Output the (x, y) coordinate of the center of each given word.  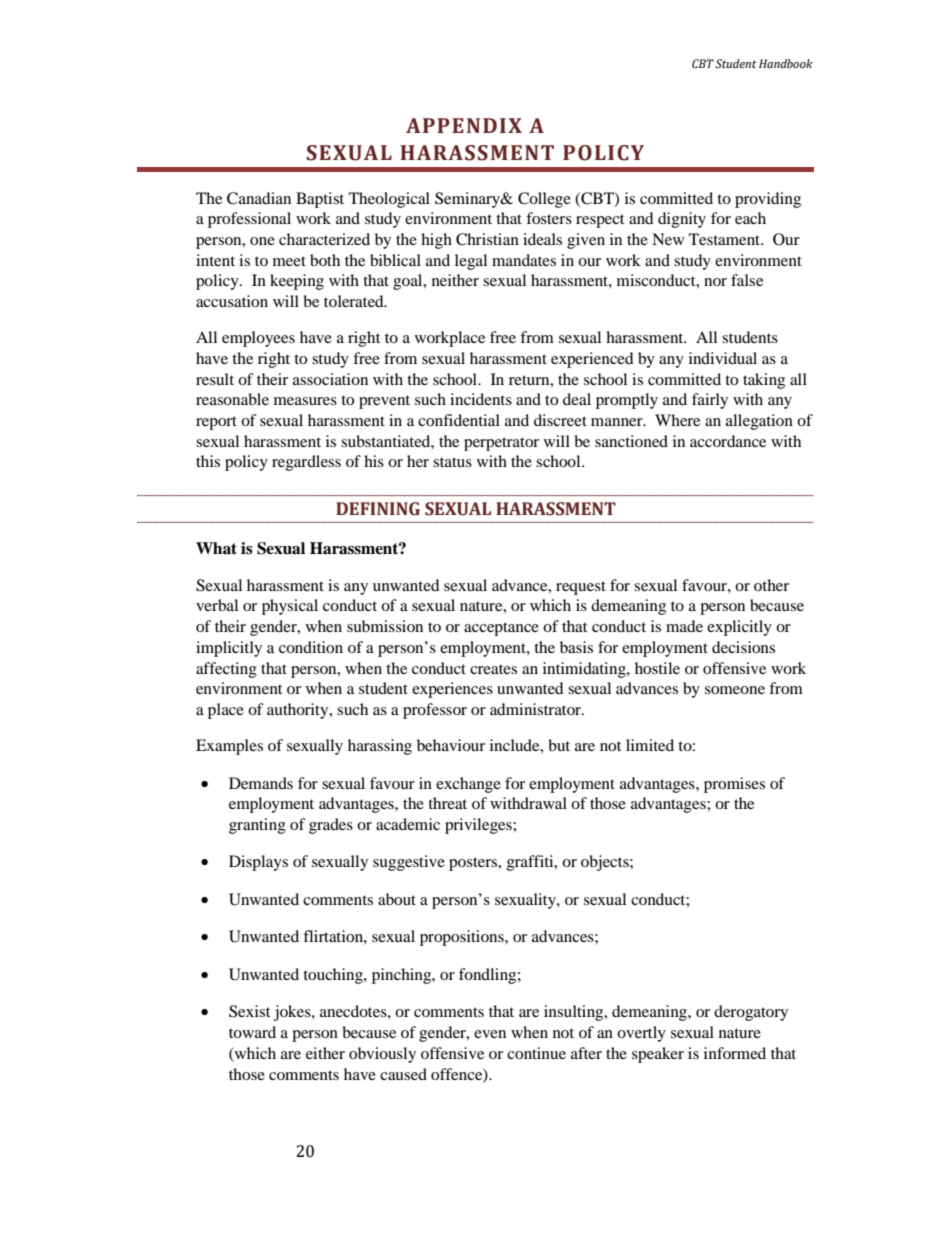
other (771, 585)
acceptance (501, 629)
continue (536, 1053)
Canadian (259, 198)
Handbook (786, 64)
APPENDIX (464, 125)
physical (290, 607)
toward (252, 1032)
